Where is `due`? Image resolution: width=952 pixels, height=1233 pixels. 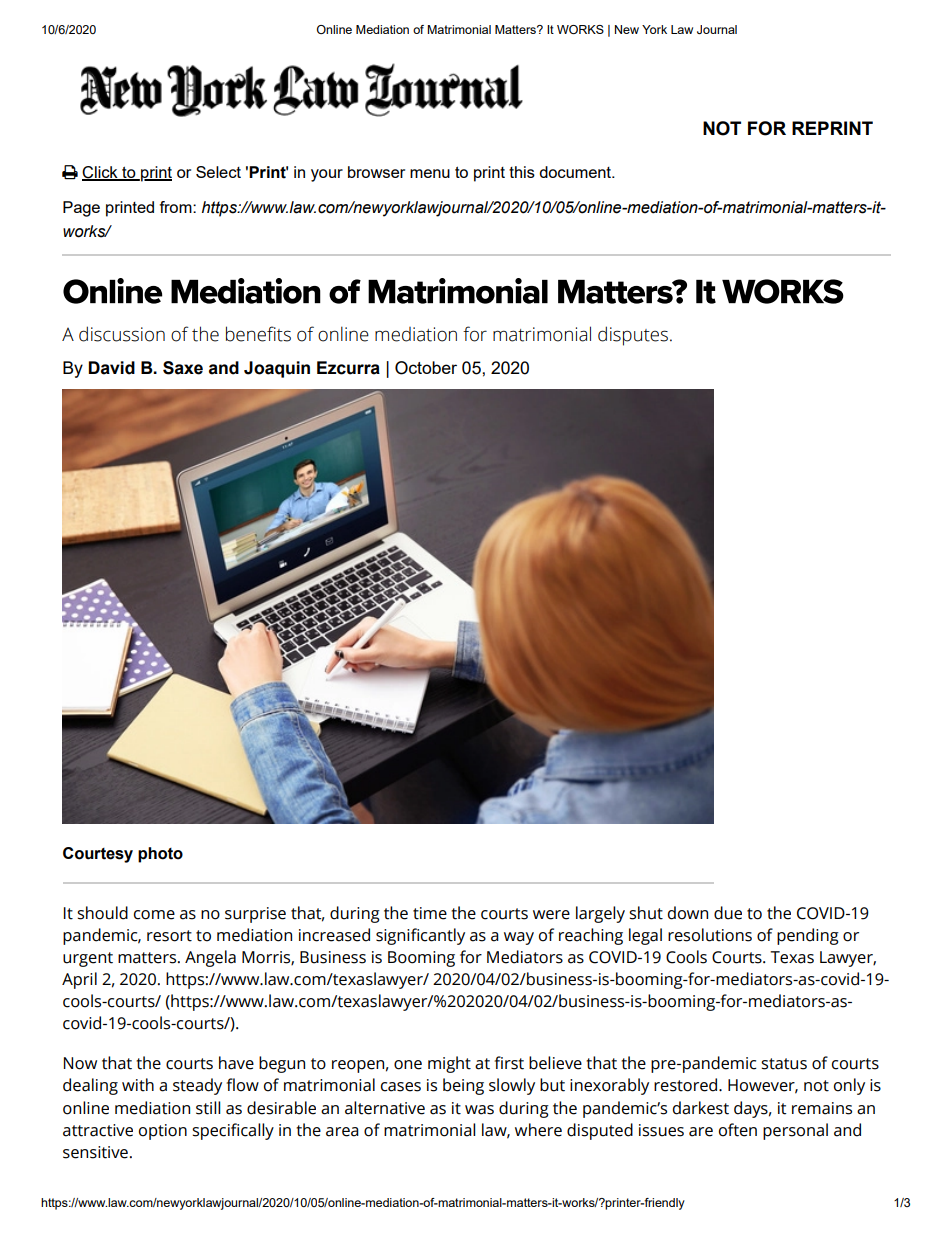 due is located at coordinates (728, 913).
